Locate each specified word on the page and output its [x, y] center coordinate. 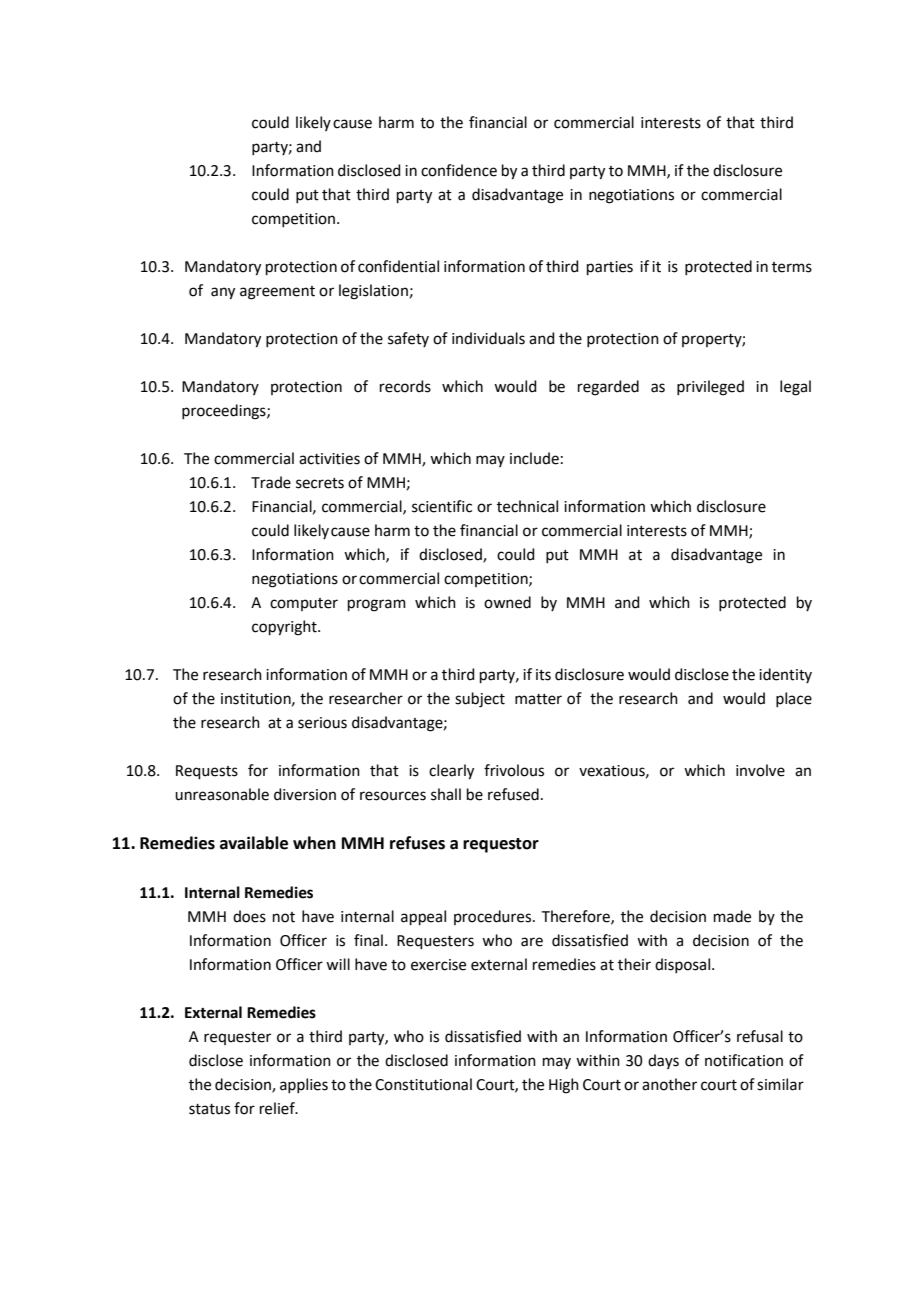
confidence [459, 170]
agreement [277, 293]
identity [785, 675]
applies [304, 1085]
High [564, 1086]
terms [792, 267]
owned [507, 602]
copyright [285, 628]
